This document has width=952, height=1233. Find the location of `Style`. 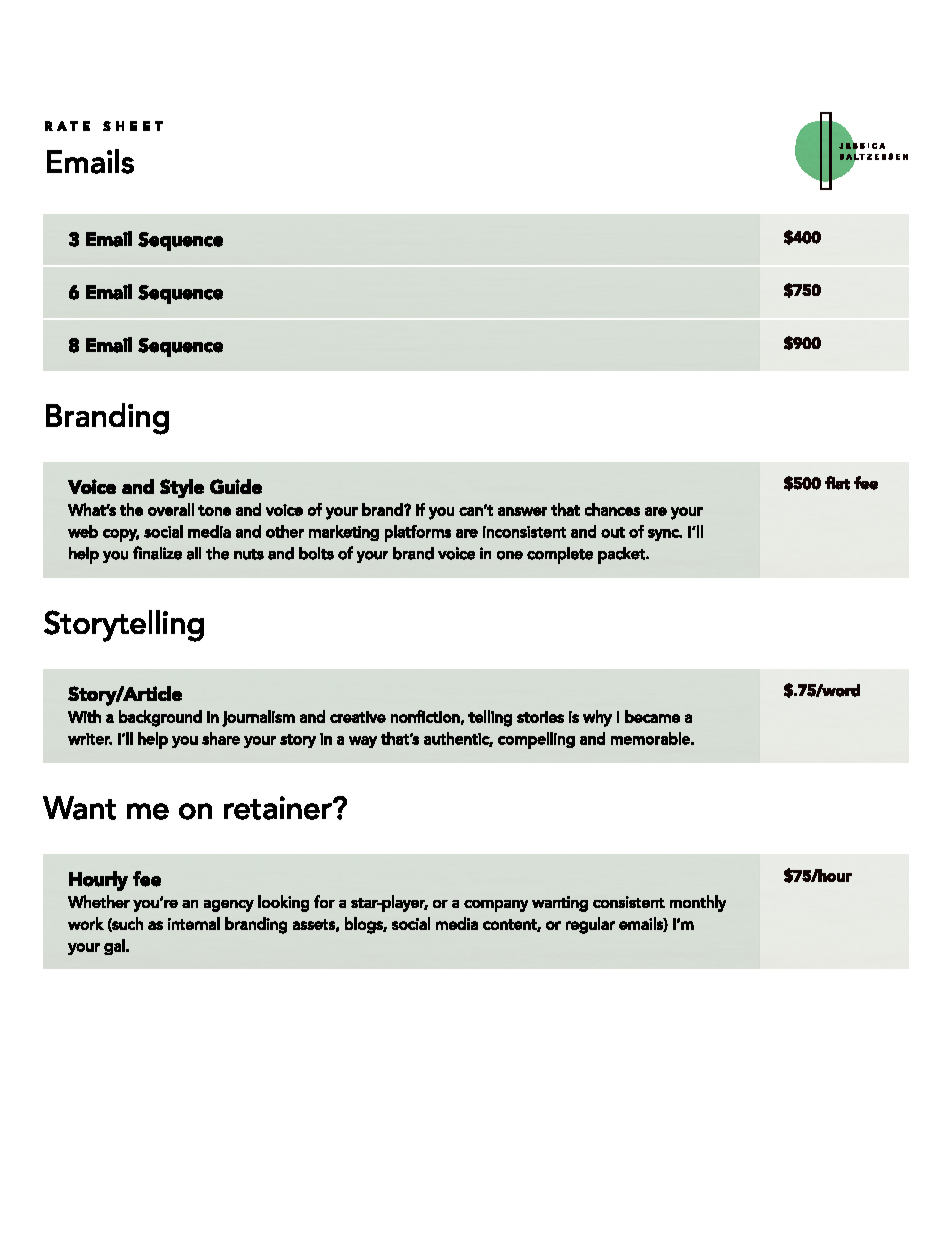

Style is located at coordinates (182, 488).
